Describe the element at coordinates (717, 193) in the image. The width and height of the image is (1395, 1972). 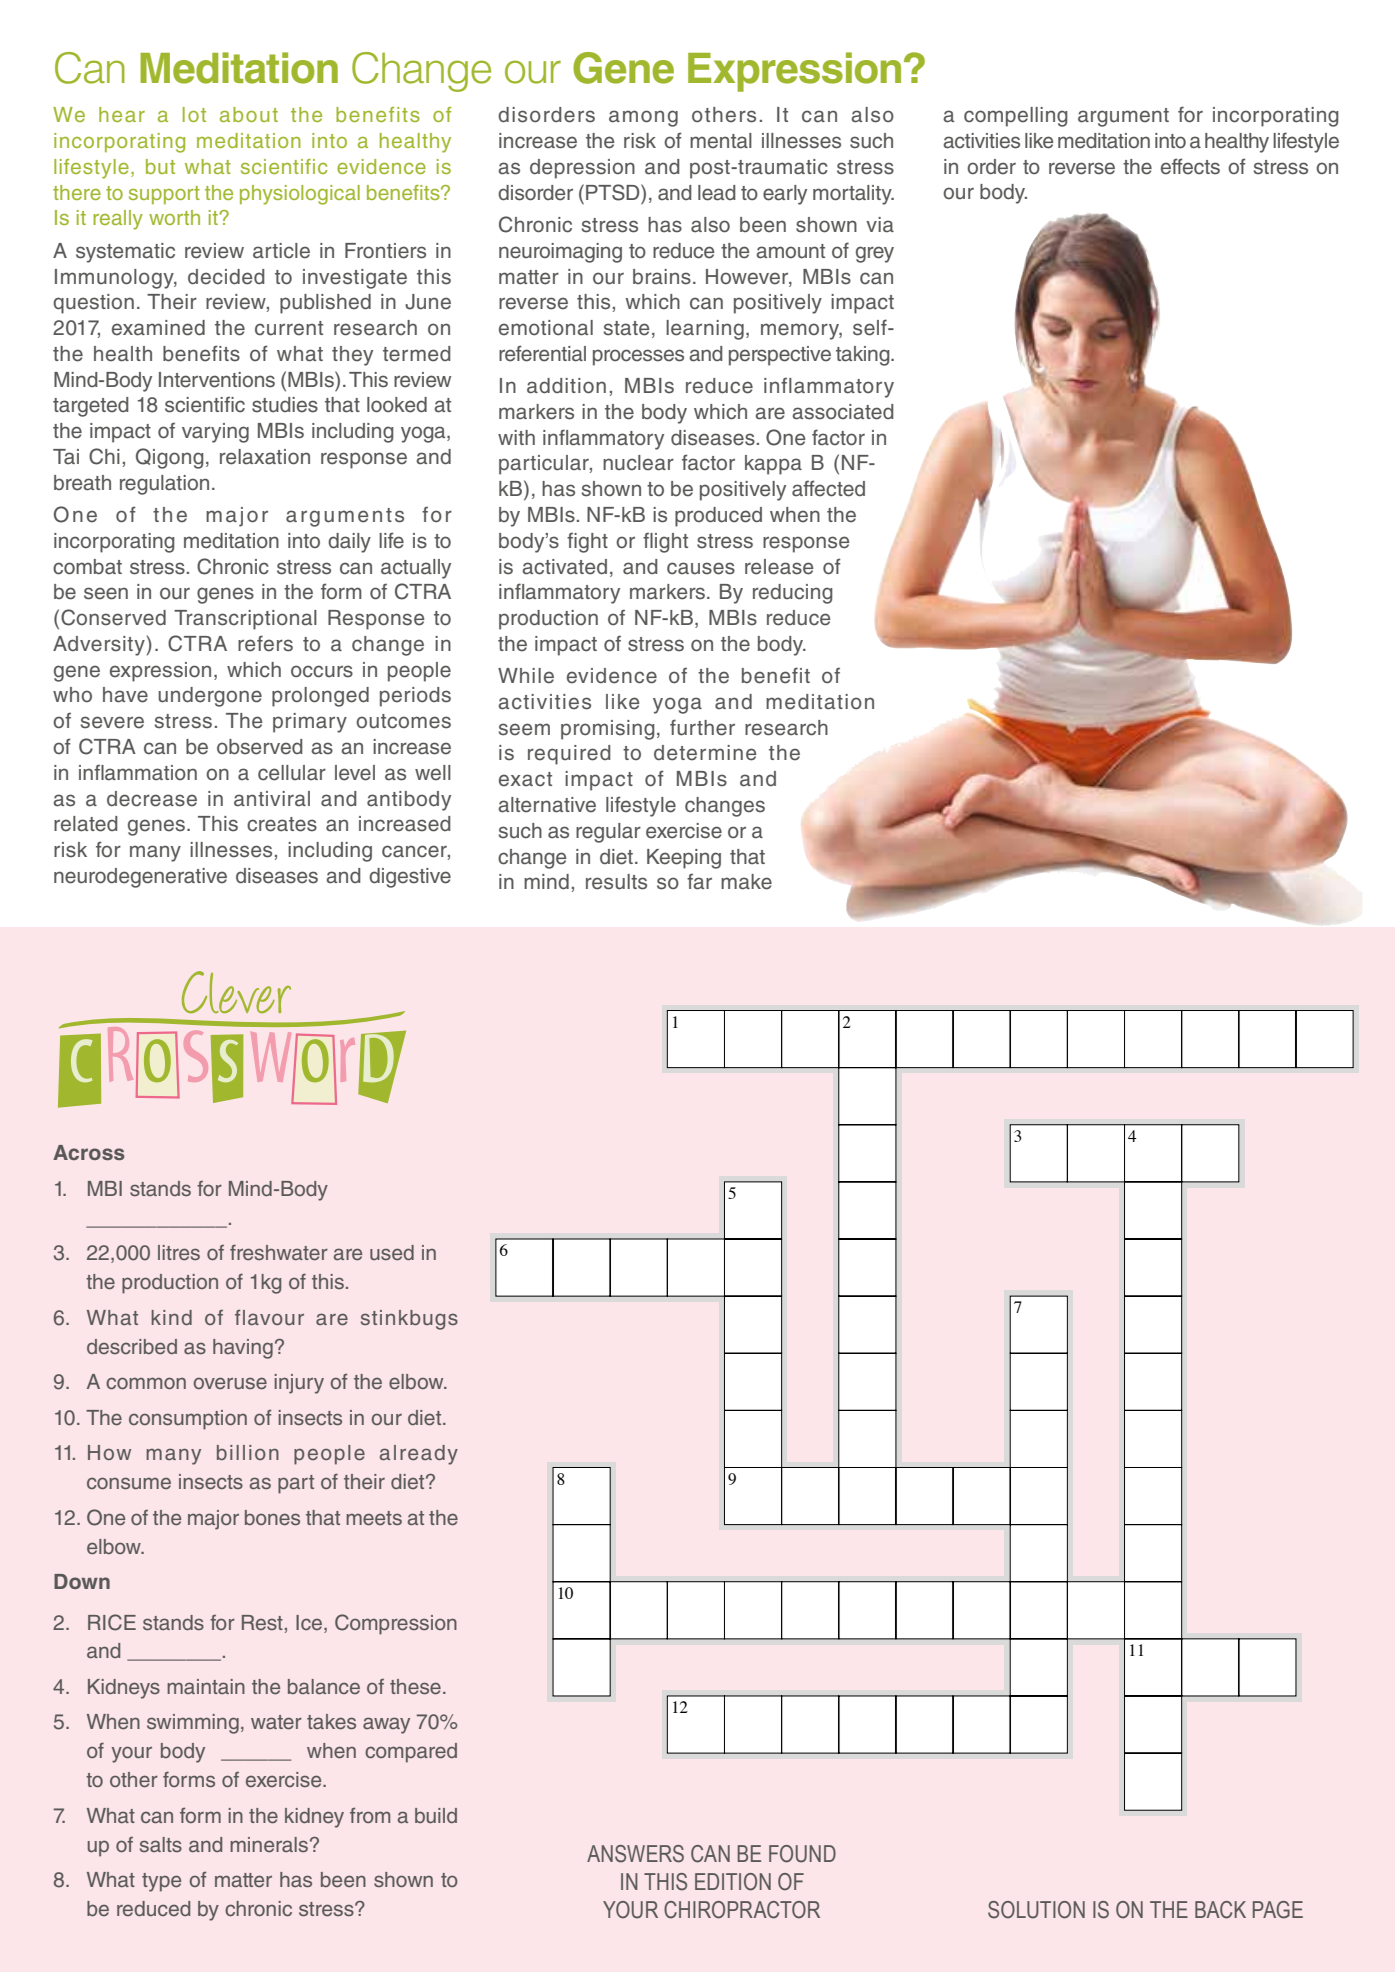
I see `lead` at that location.
